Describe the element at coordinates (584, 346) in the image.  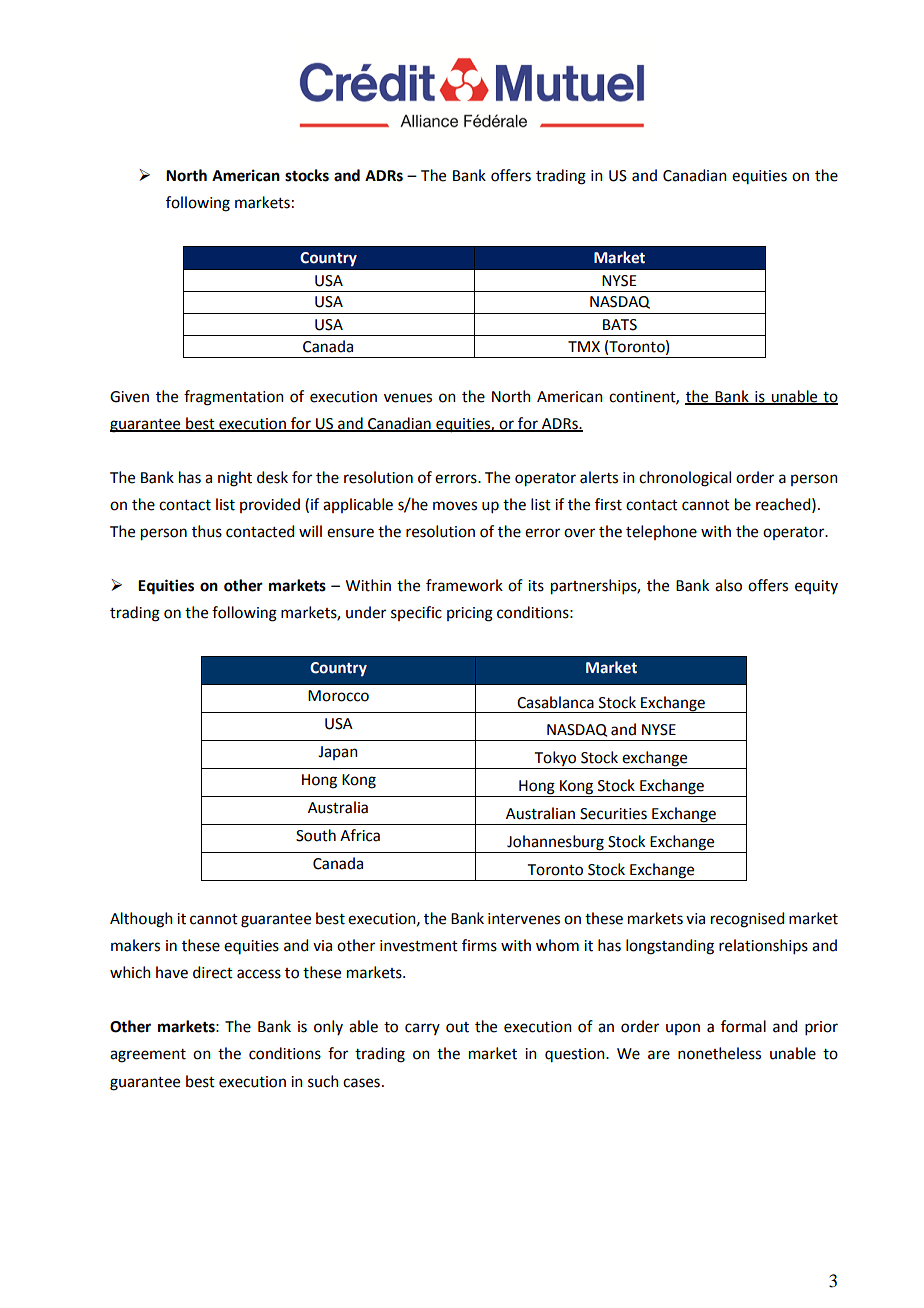
I see `TMX` at that location.
